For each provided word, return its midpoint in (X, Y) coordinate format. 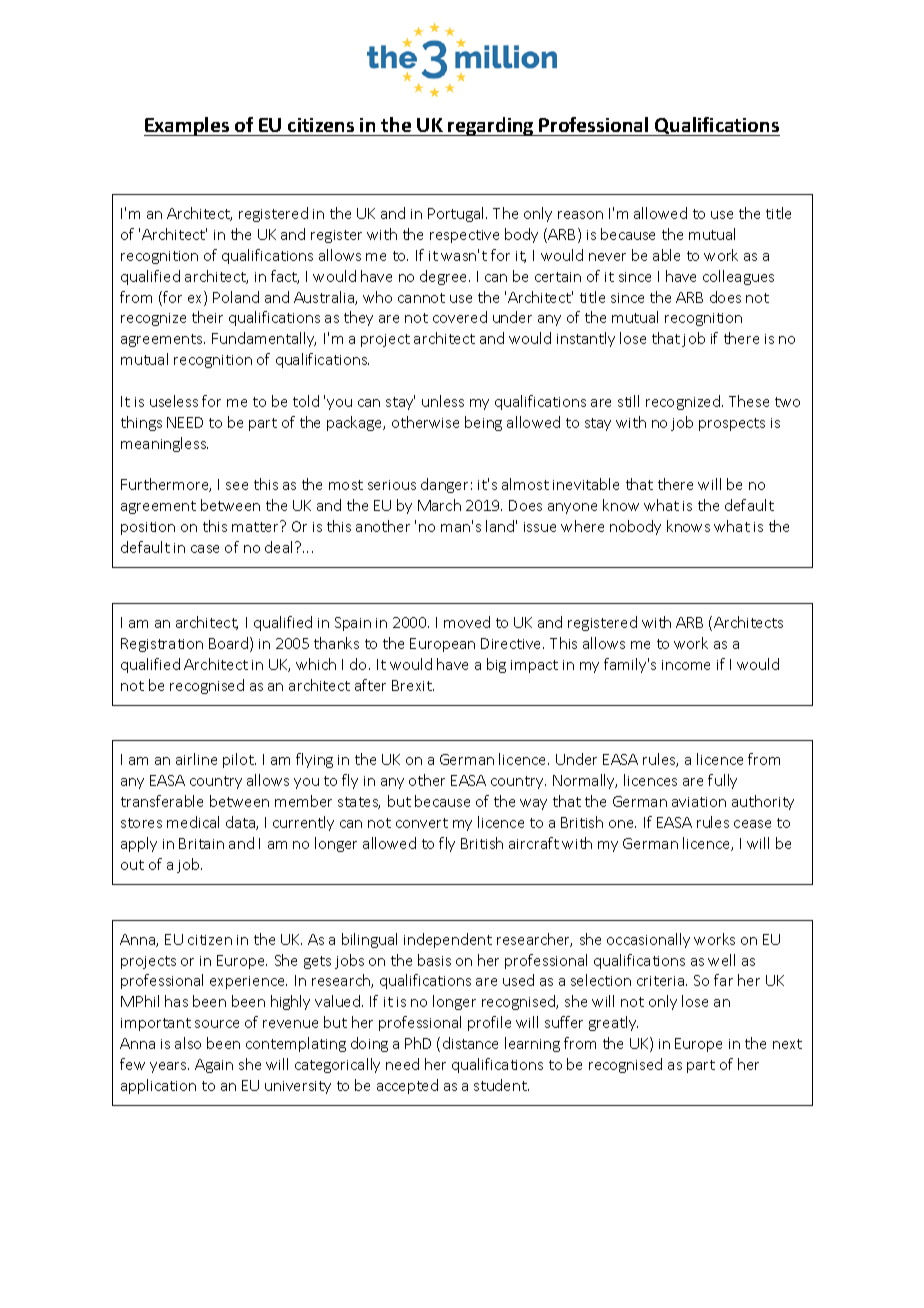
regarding (491, 126)
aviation (699, 802)
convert (422, 823)
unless (443, 401)
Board (230, 644)
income (686, 665)
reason (580, 215)
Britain (201, 843)
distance (470, 1043)
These (749, 401)
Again (214, 1066)
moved (467, 622)
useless (174, 401)
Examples (188, 126)
